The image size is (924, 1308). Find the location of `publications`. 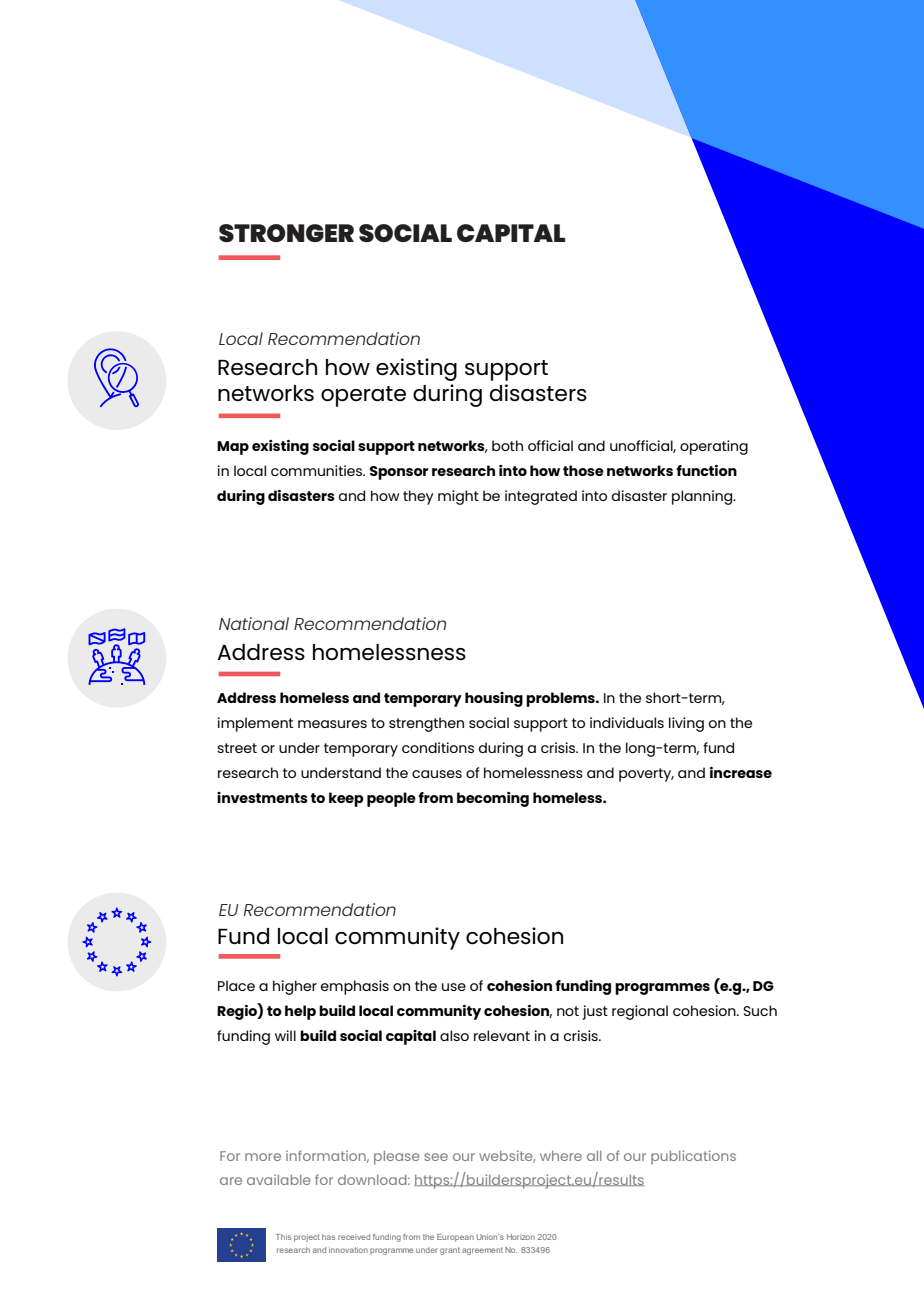

publications is located at coordinates (693, 1157).
